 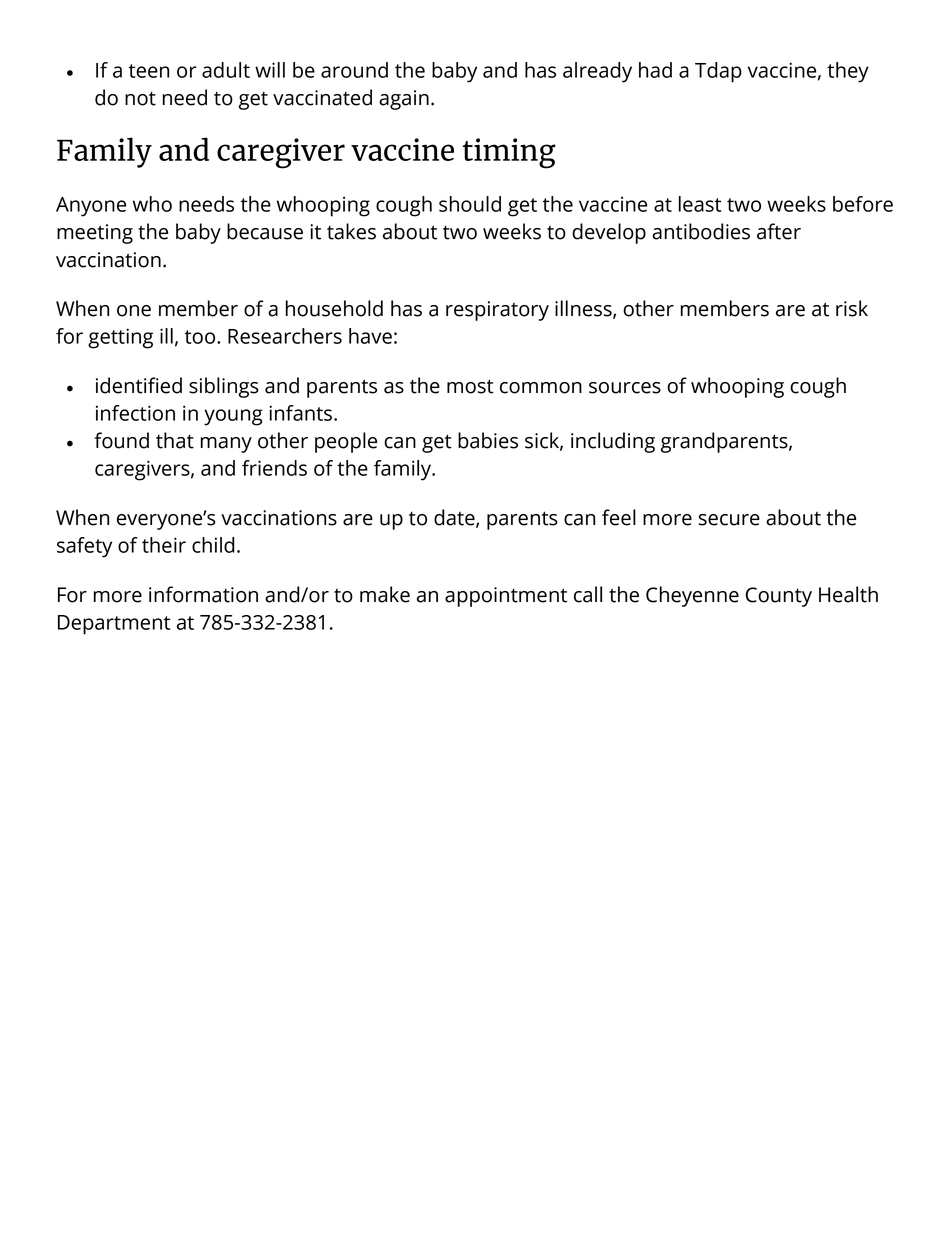 What do you see at coordinates (140, 98) in the screenshot?
I see `not` at bounding box center [140, 98].
